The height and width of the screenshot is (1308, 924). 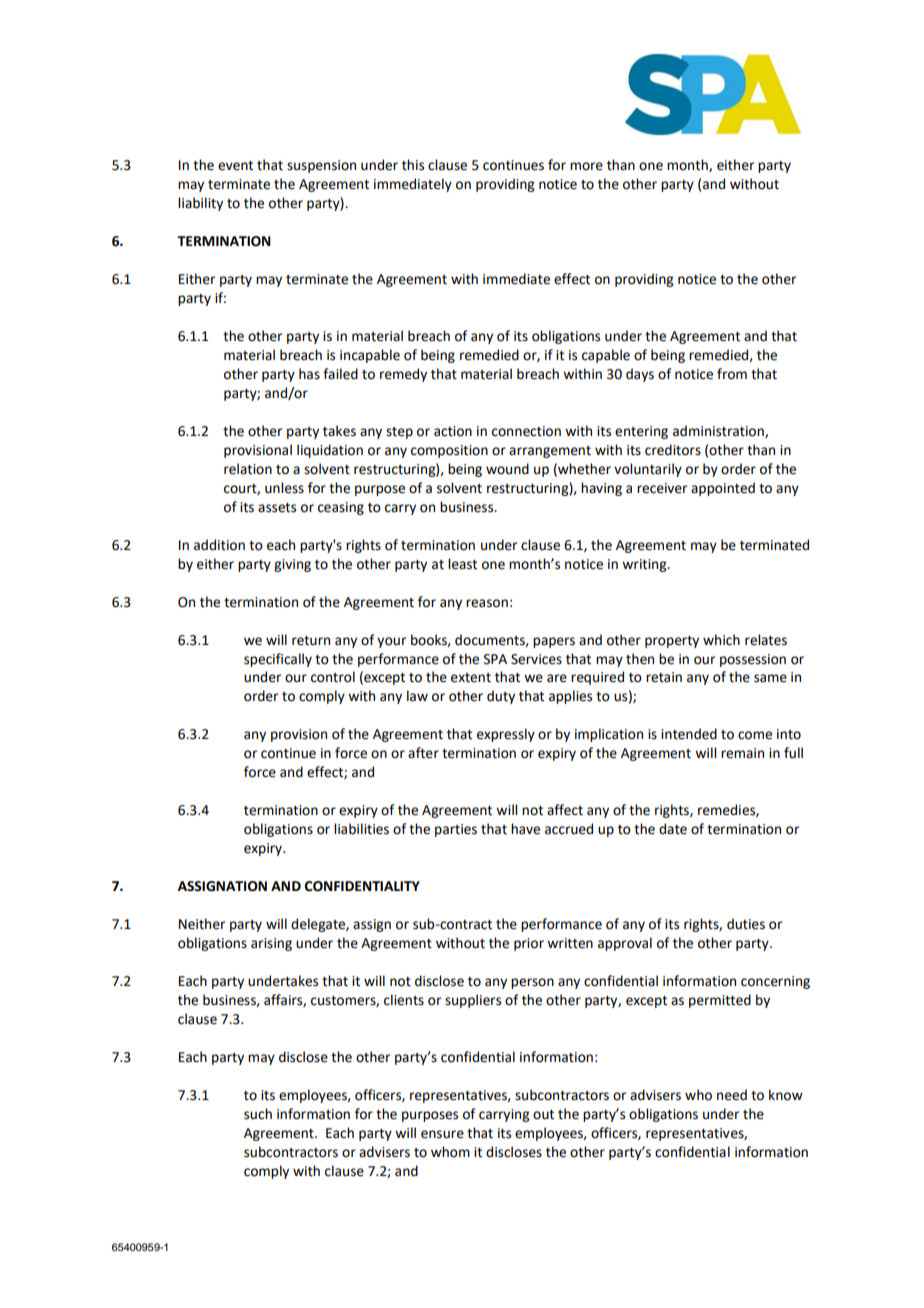 What do you see at coordinates (721, 640) in the screenshot?
I see `which` at bounding box center [721, 640].
